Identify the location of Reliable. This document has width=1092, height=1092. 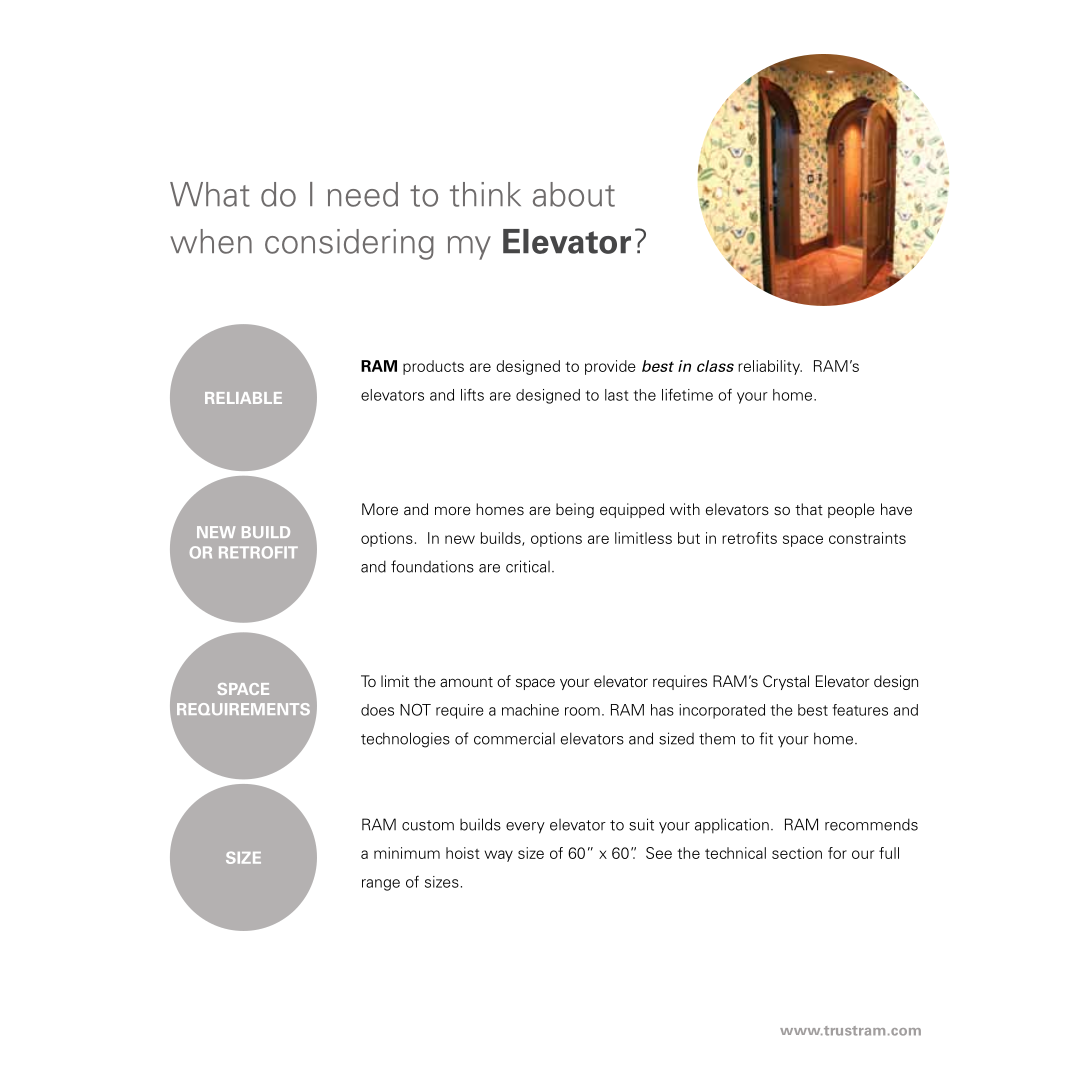
(243, 398).
